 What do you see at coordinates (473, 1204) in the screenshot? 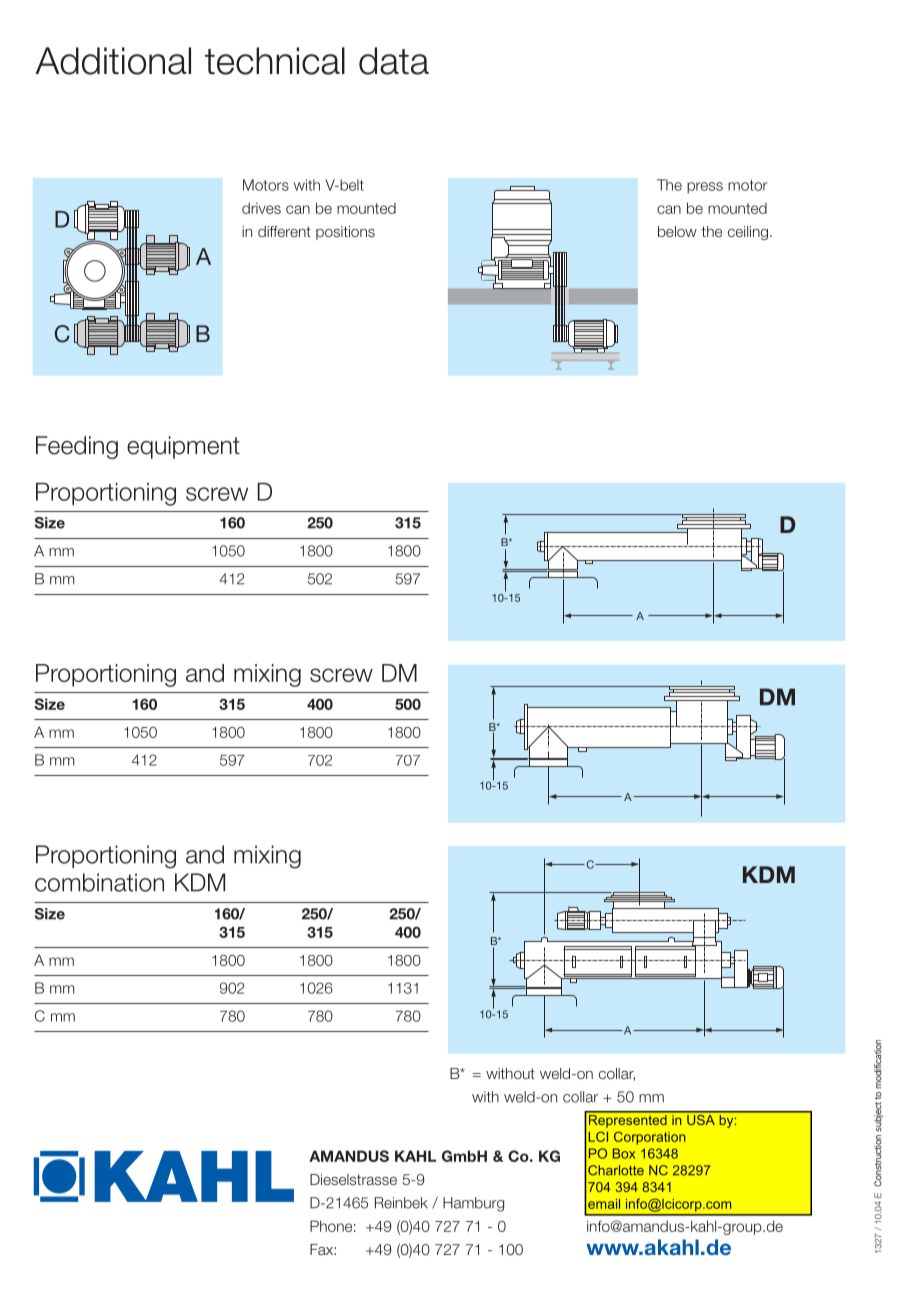
I see `Hamburg` at bounding box center [473, 1204].
